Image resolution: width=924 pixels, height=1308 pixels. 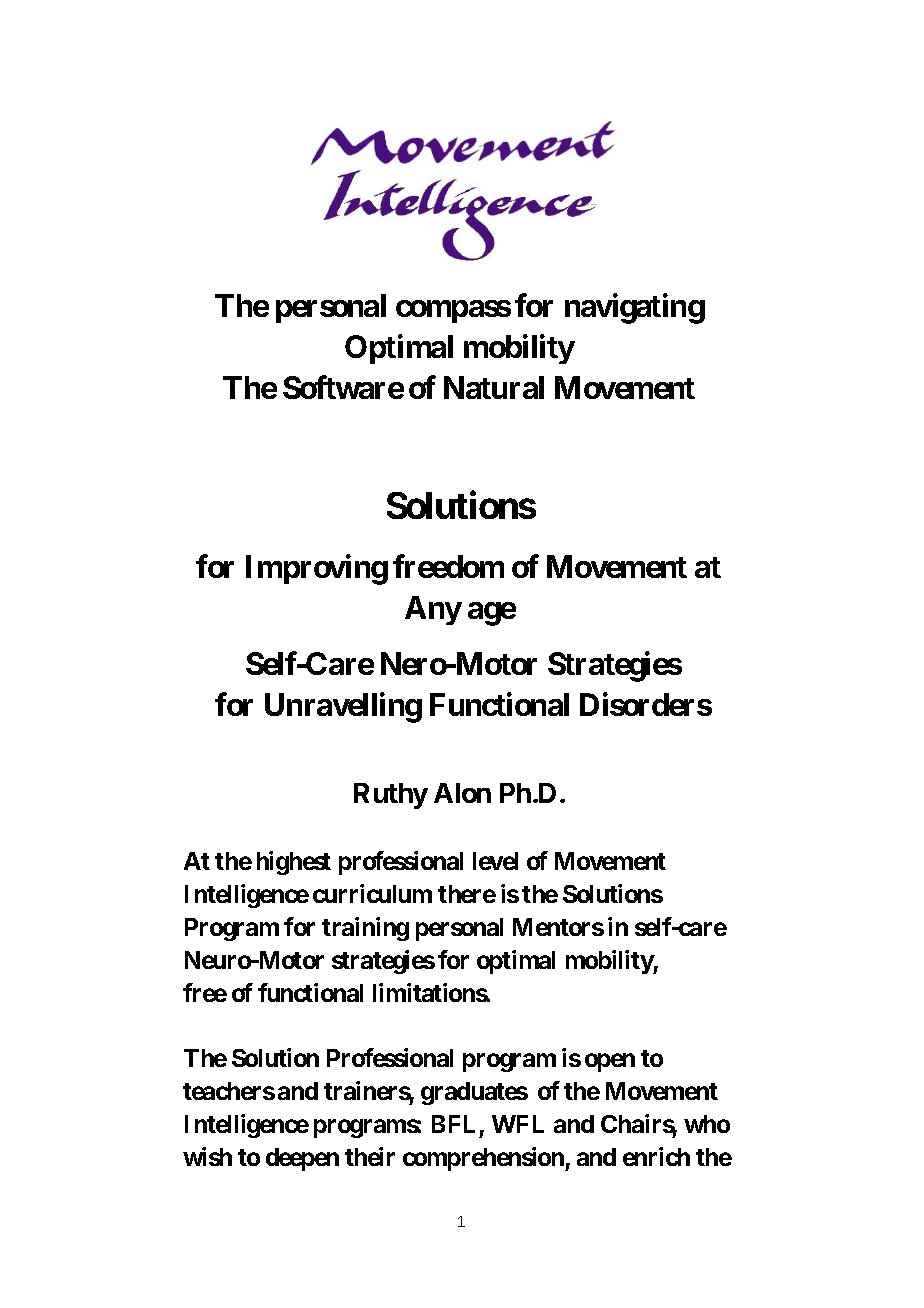 I want to click on there, so click(x=467, y=894).
